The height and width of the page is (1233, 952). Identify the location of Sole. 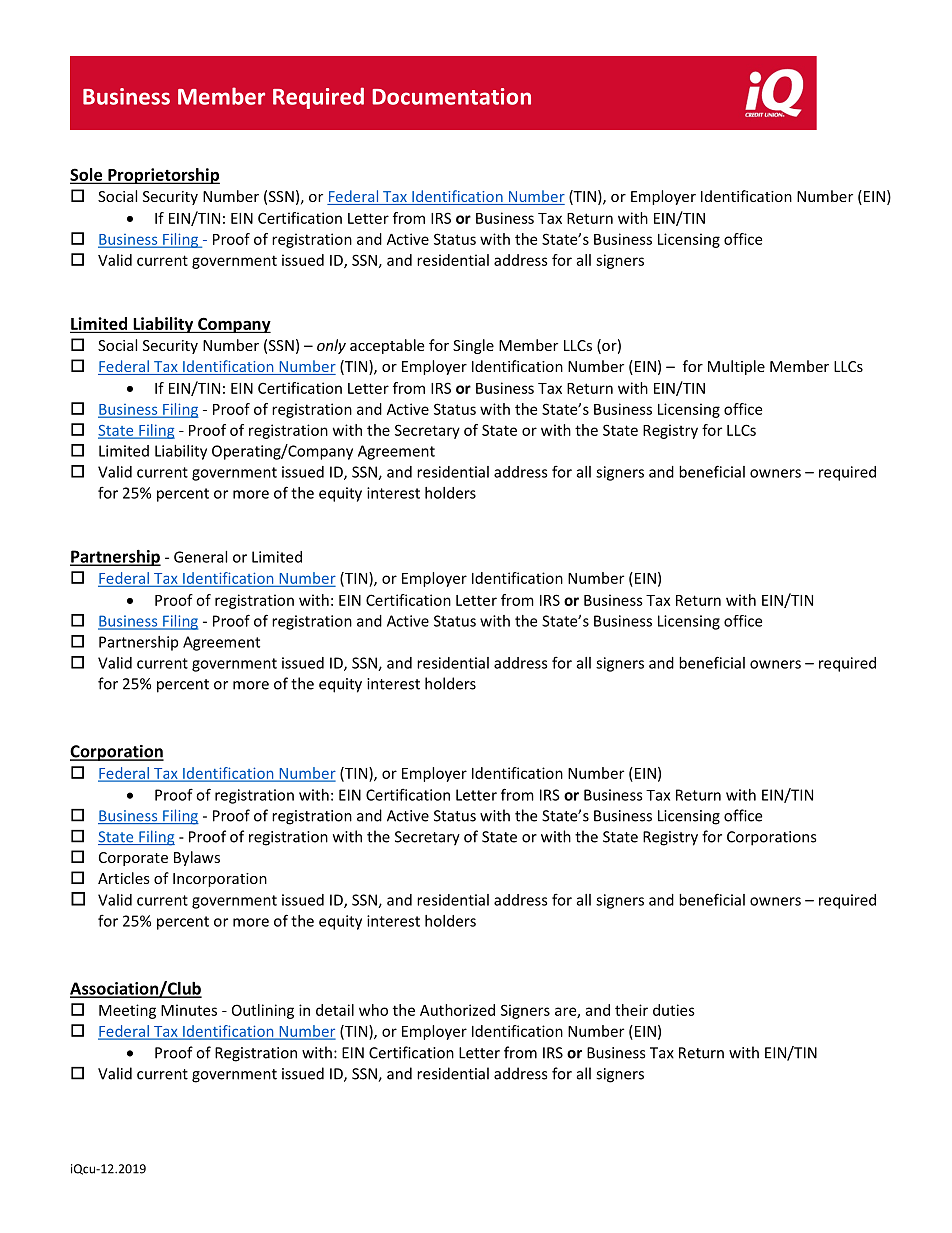
(87, 175).
